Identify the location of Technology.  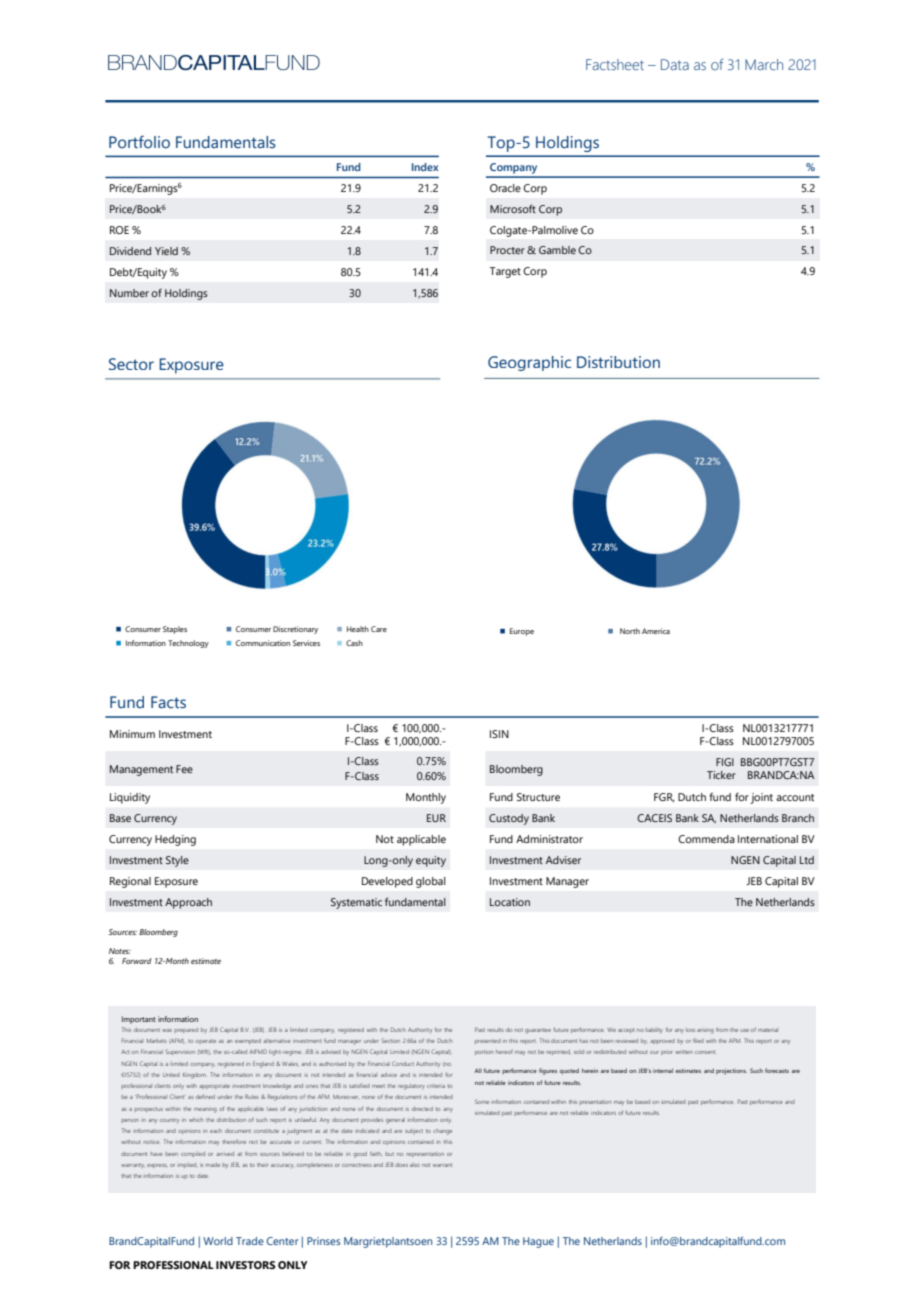
(188, 644).
